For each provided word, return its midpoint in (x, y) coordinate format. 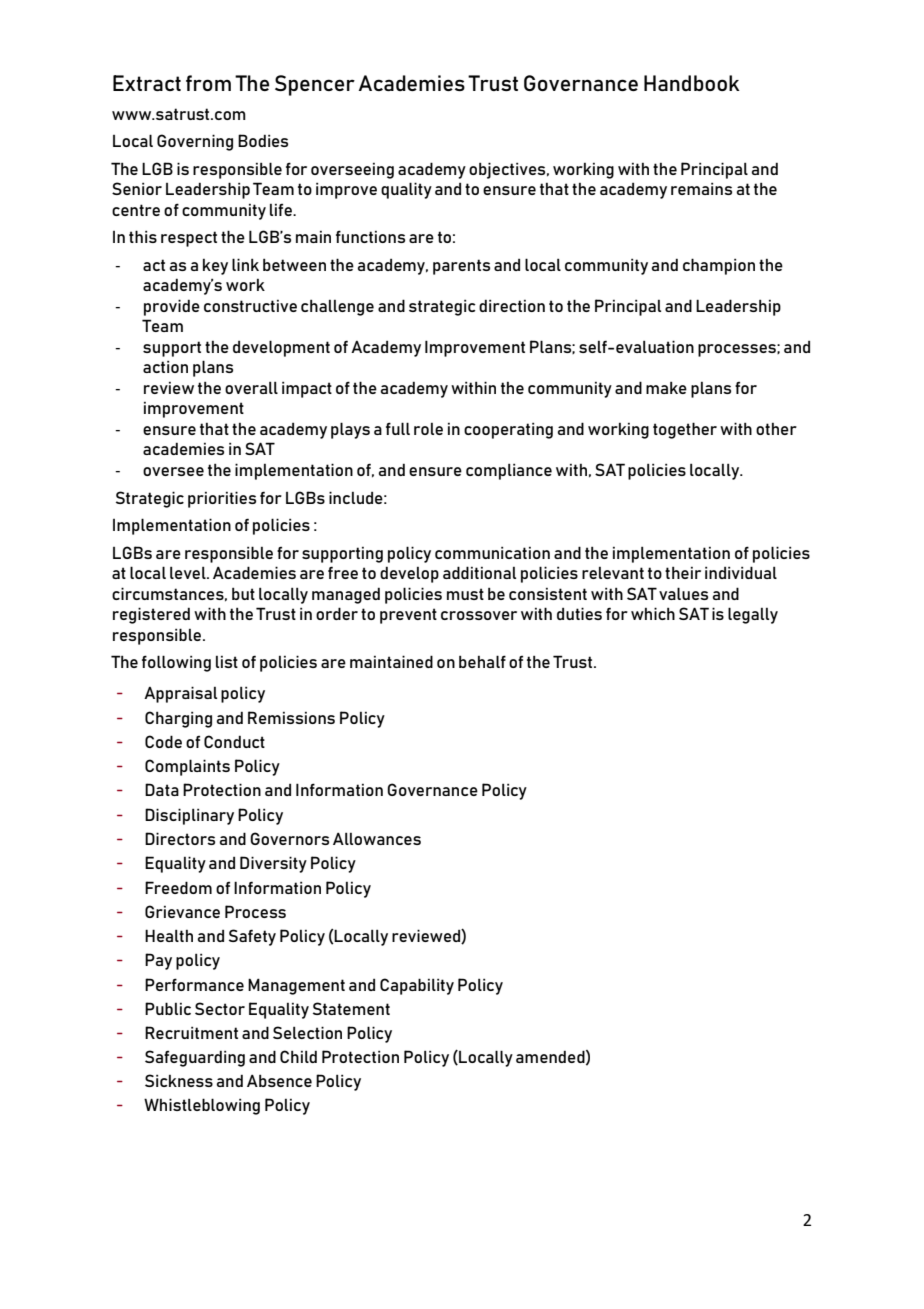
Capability (417, 986)
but (243, 593)
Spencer (315, 85)
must (465, 594)
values (683, 593)
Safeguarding (195, 1058)
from (208, 83)
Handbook (692, 83)
